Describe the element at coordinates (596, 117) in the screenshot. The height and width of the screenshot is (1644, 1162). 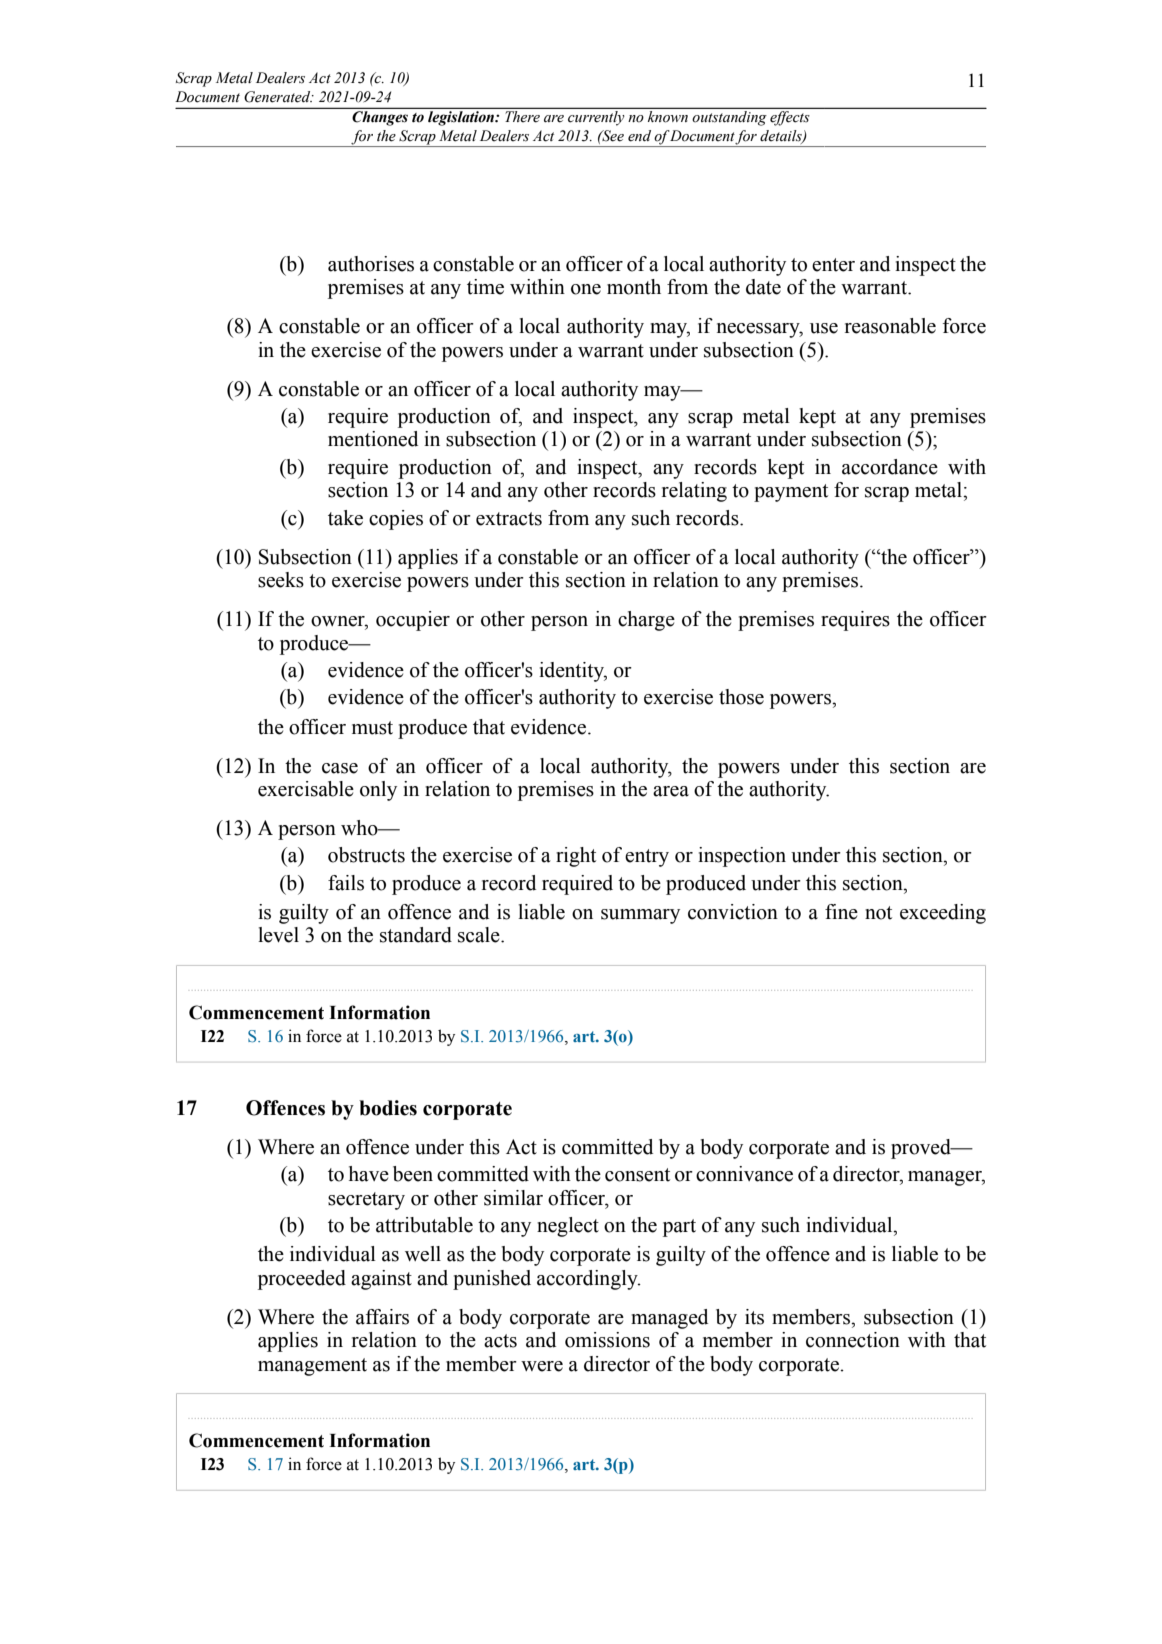
I see `currently` at that location.
